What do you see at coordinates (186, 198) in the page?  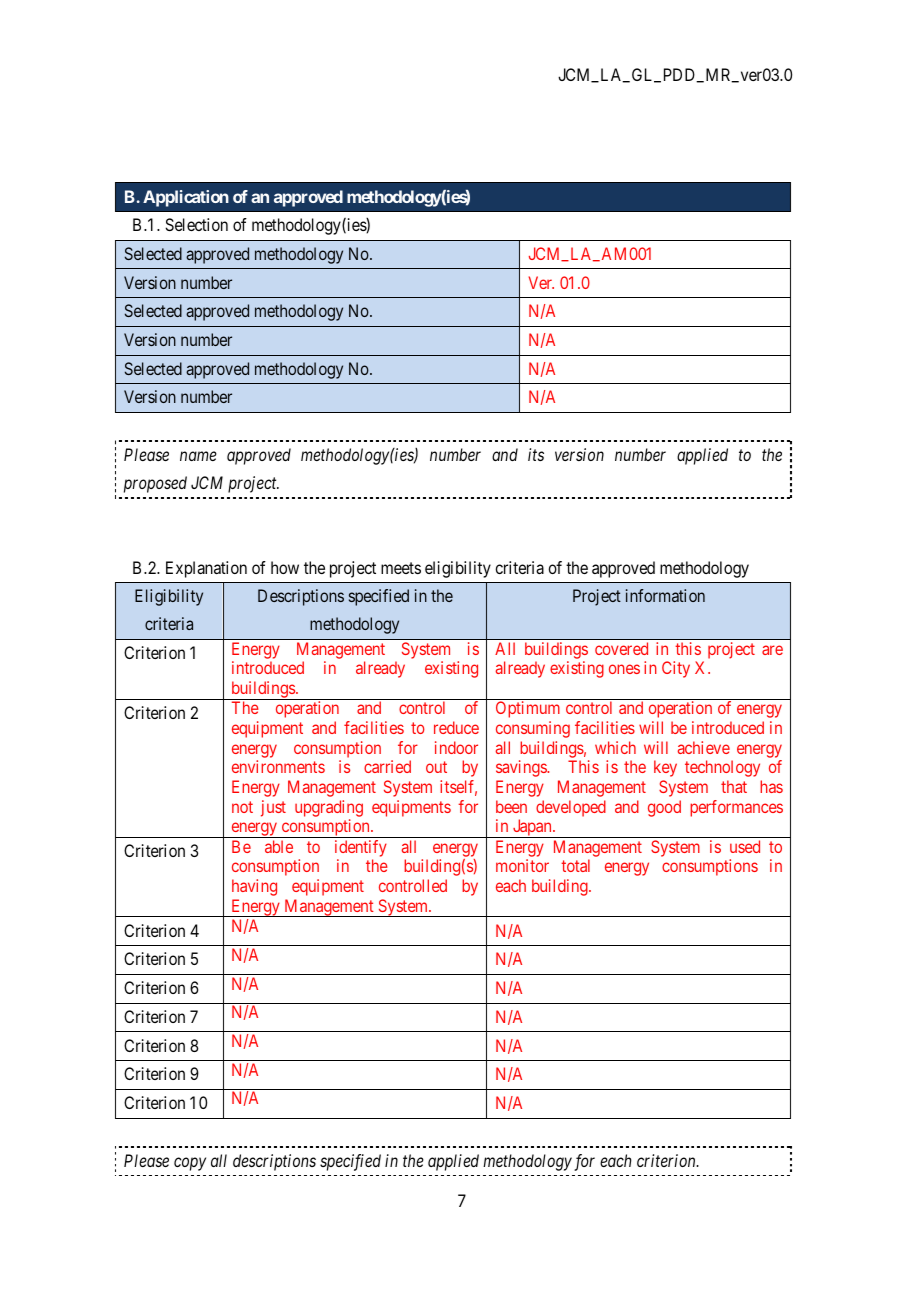 I see `Application` at bounding box center [186, 198].
